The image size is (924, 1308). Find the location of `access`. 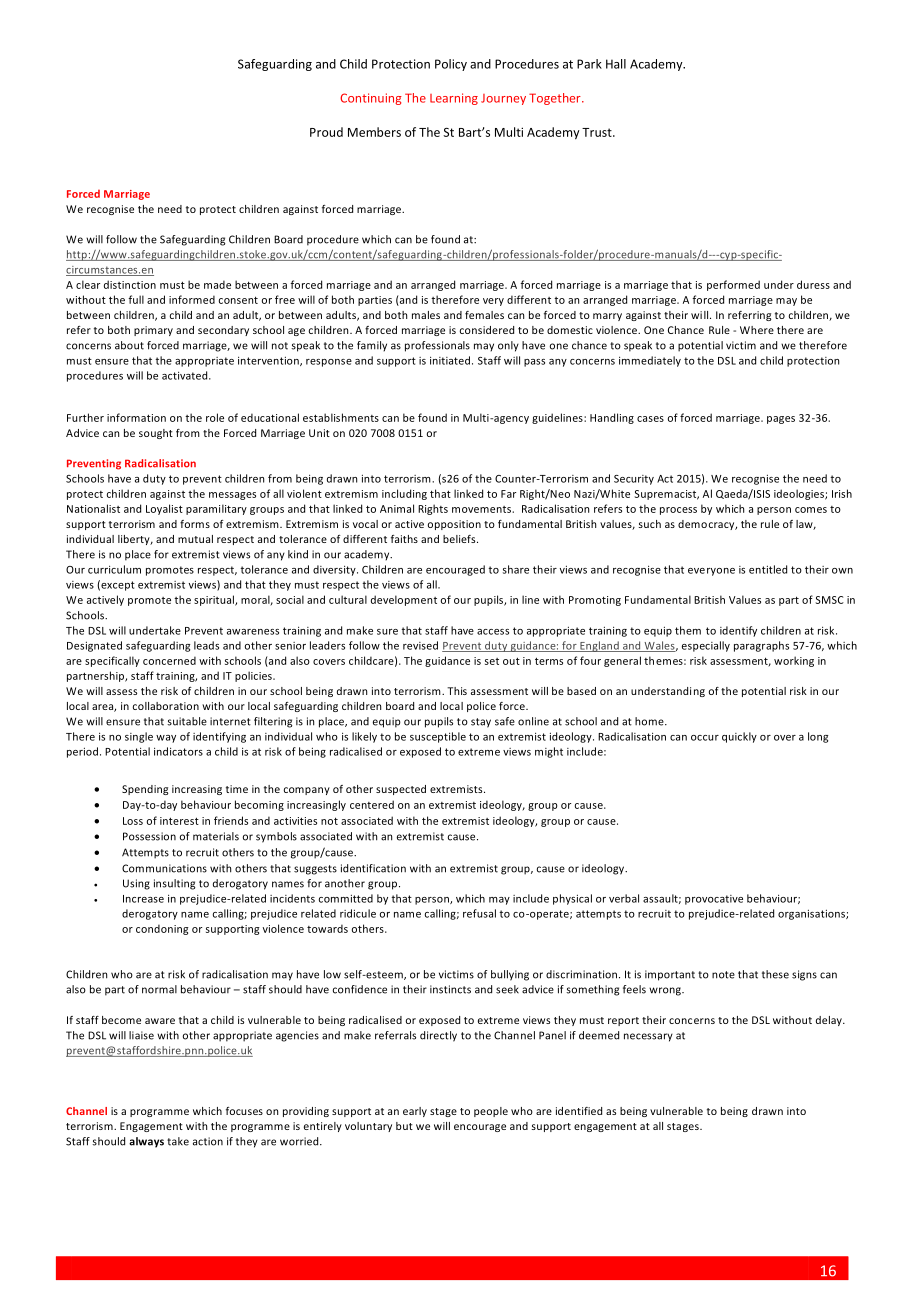

access is located at coordinates (493, 632).
